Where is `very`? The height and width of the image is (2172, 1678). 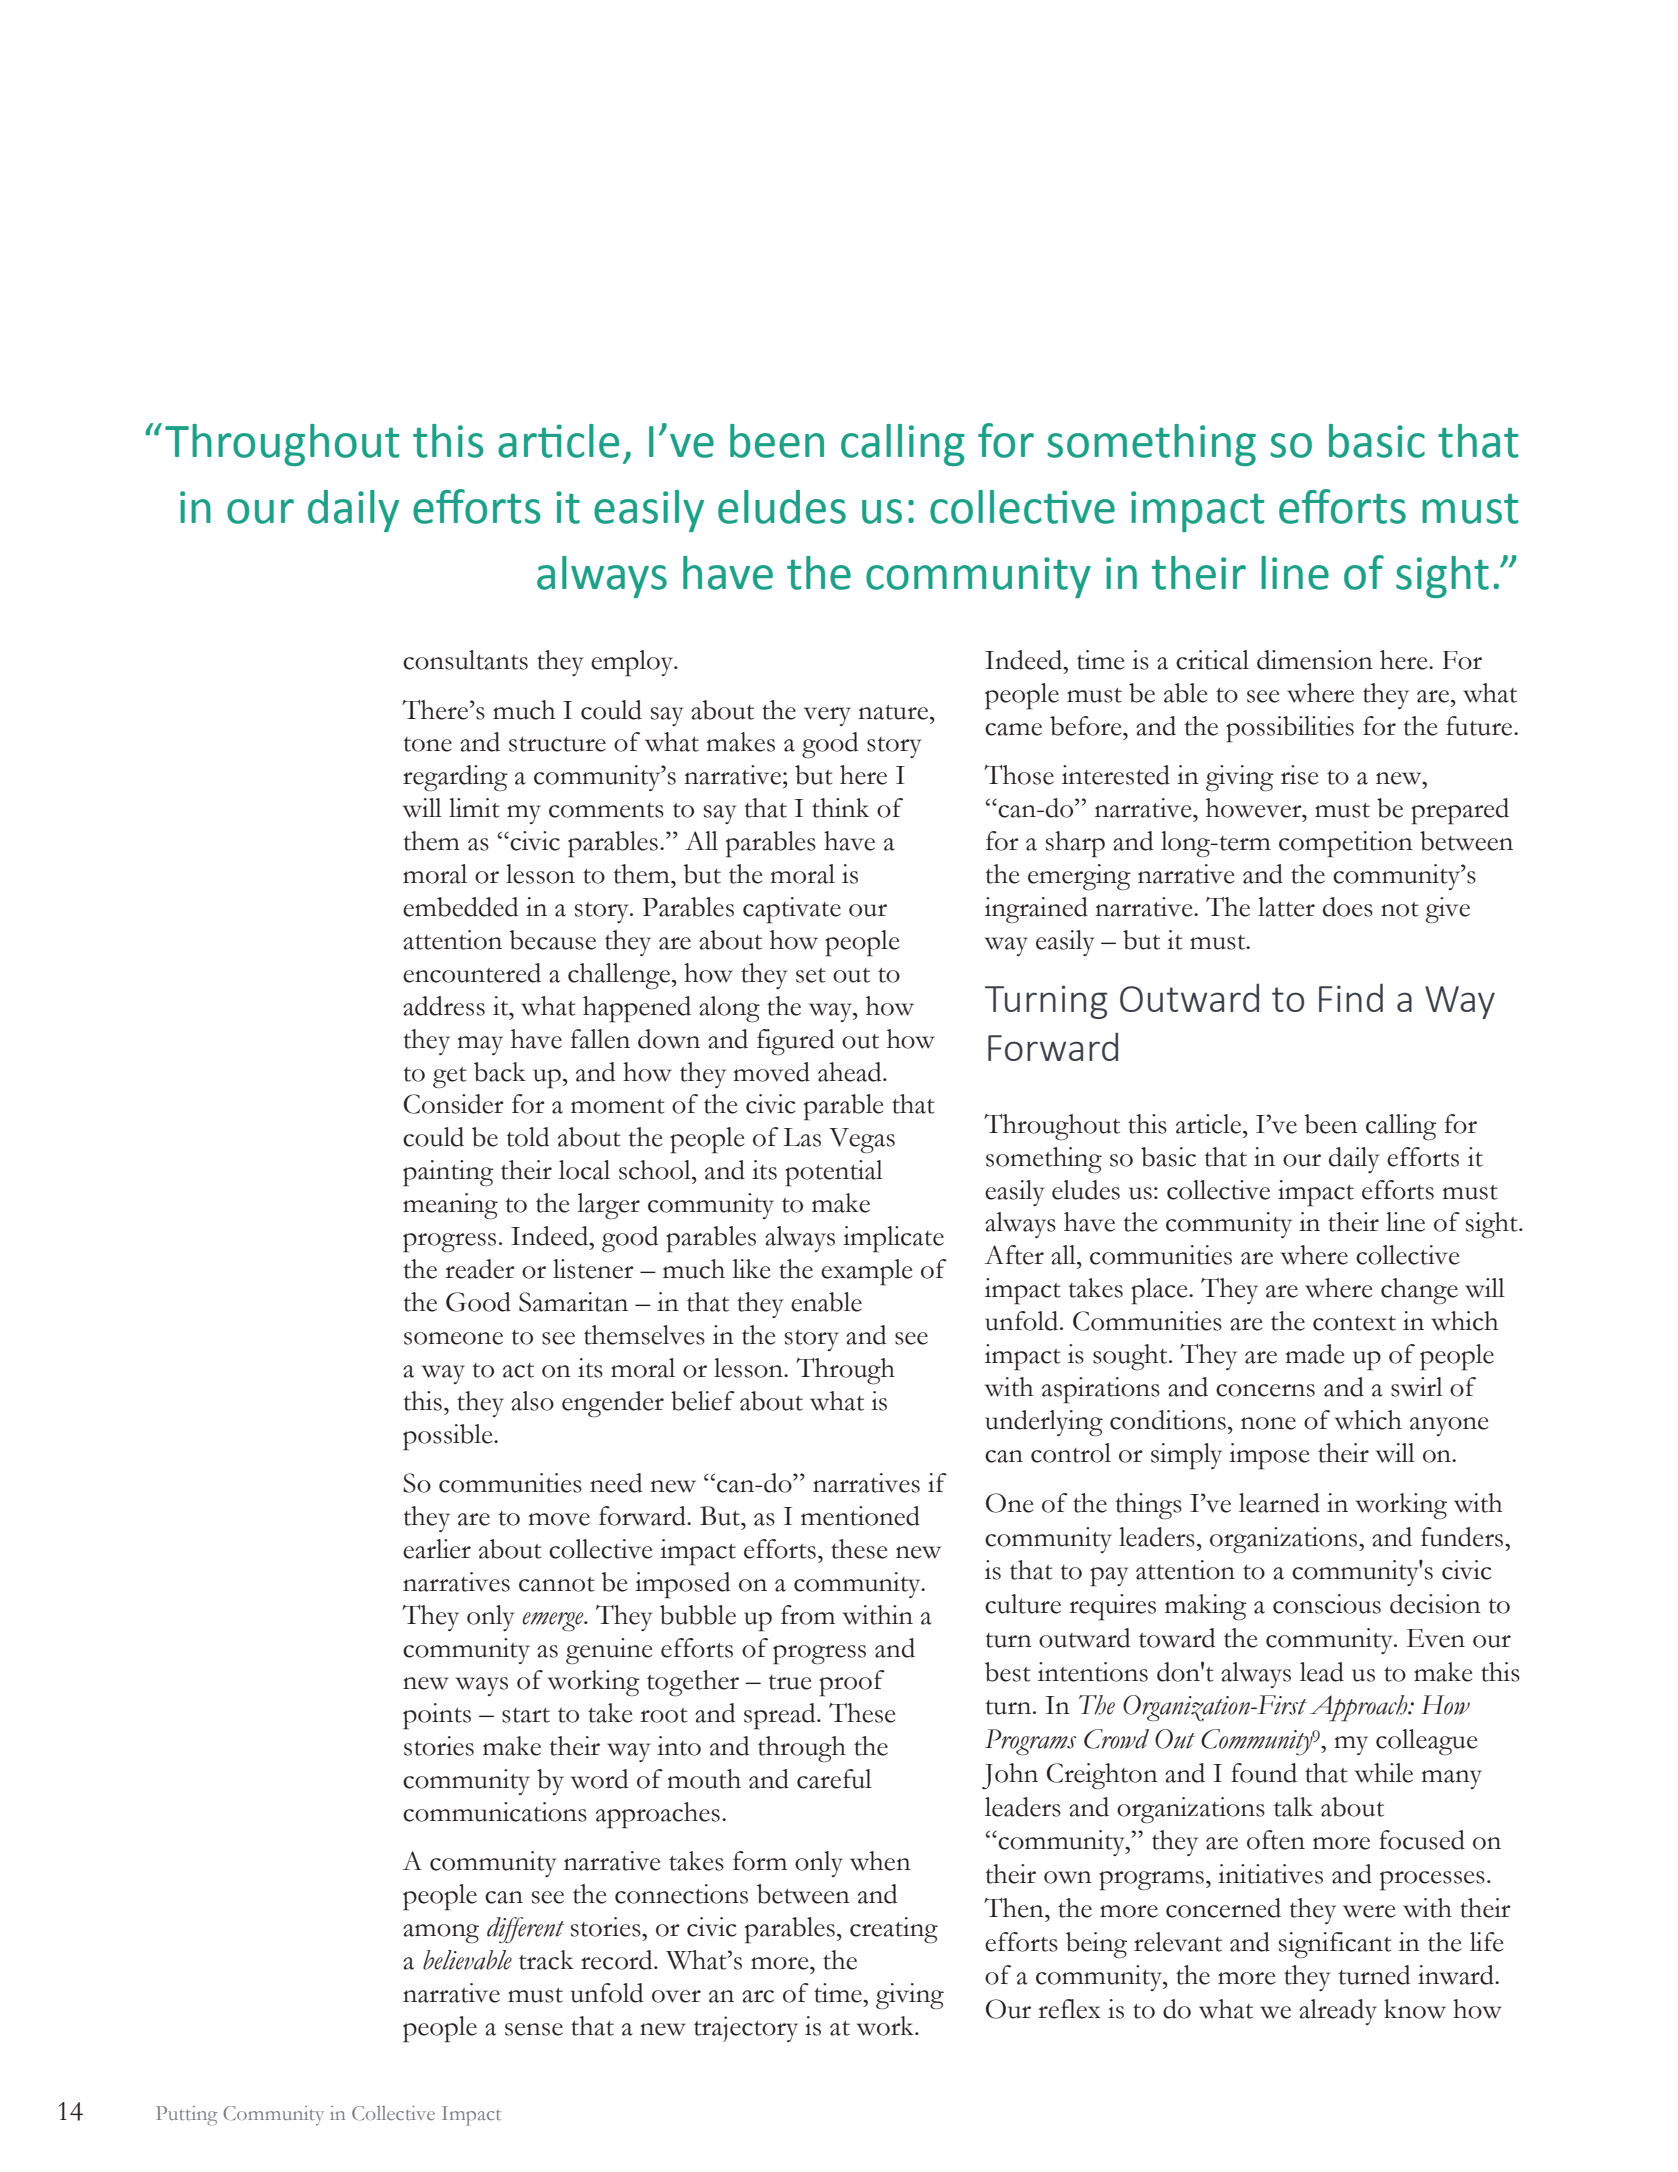 very is located at coordinates (827, 716).
